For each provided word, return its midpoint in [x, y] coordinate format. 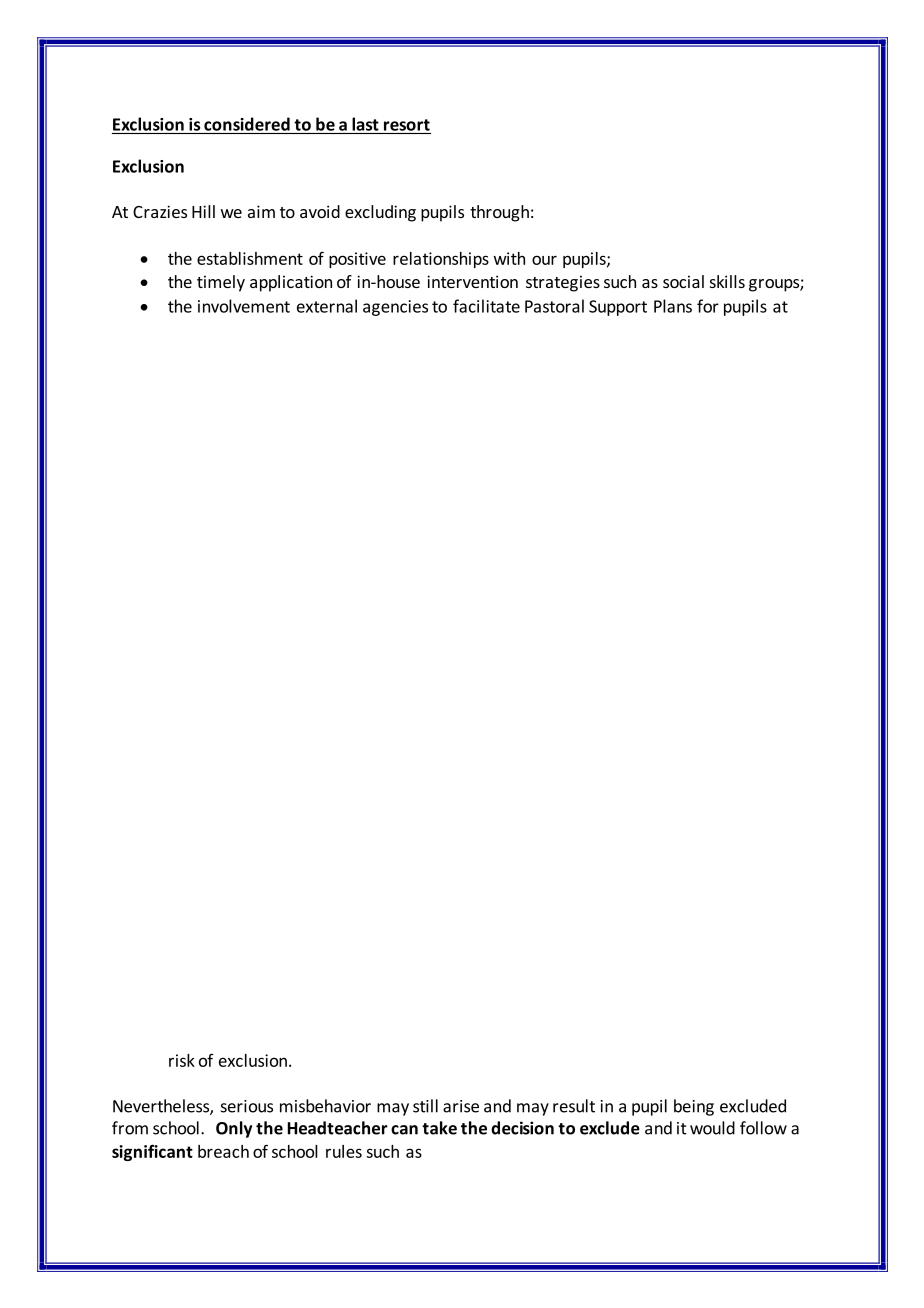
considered [247, 124]
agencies [395, 308]
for [708, 306]
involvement [244, 306]
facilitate [486, 306]
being [694, 1107]
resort [407, 125]
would [712, 1128]
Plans [673, 306]
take [439, 1128]
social [683, 281]
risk [182, 1060]
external [327, 306]
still [425, 1106]
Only [234, 1129]
